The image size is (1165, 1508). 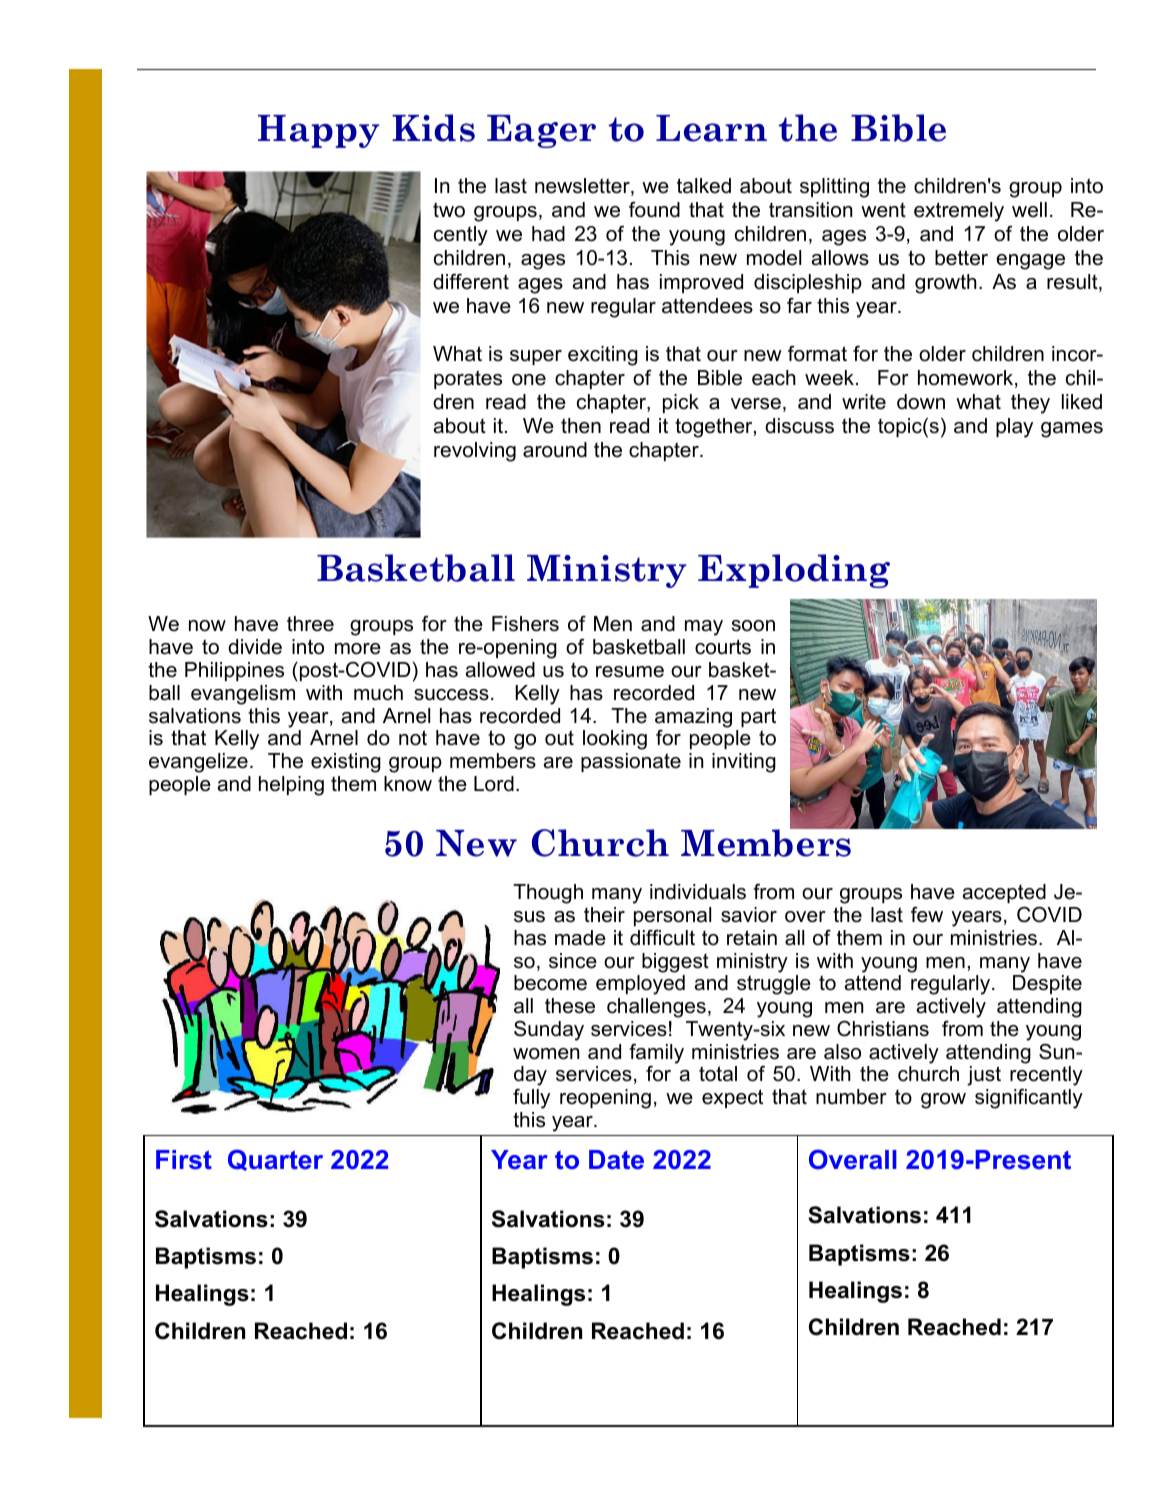 I want to click on helping, so click(x=291, y=786).
